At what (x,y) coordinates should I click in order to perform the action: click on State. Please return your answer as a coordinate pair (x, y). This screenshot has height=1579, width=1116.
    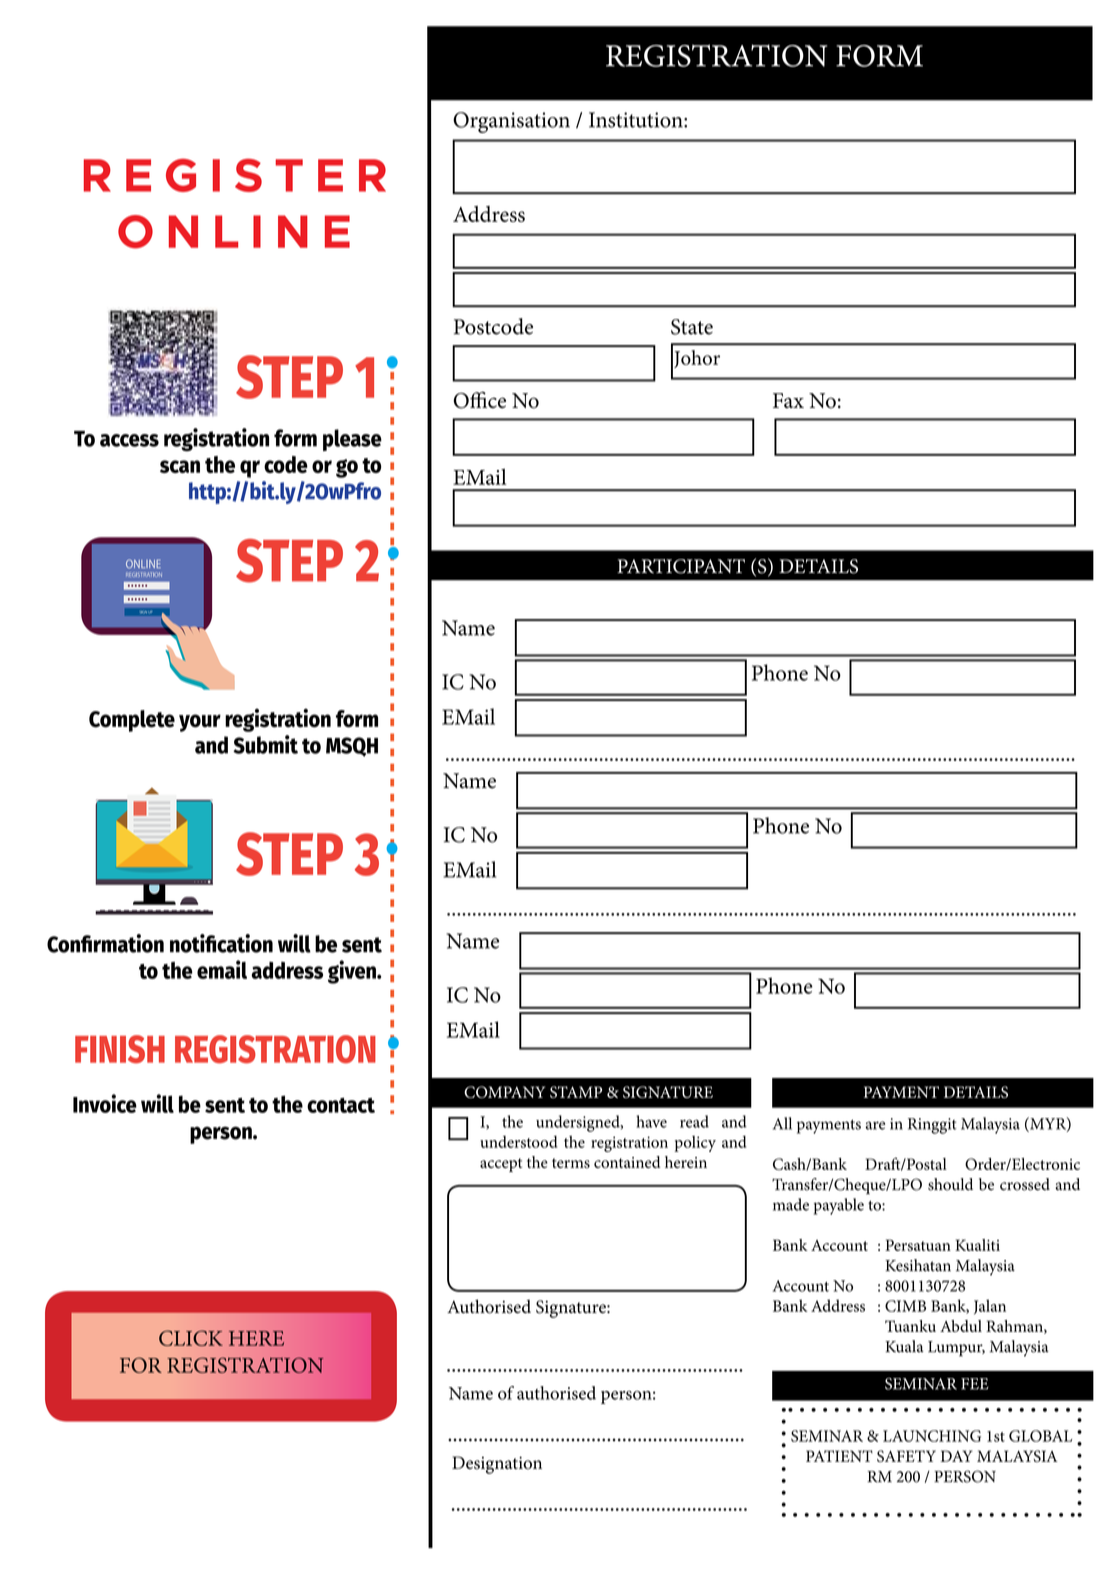
    Looking at the image, I should click on (692, 327).
